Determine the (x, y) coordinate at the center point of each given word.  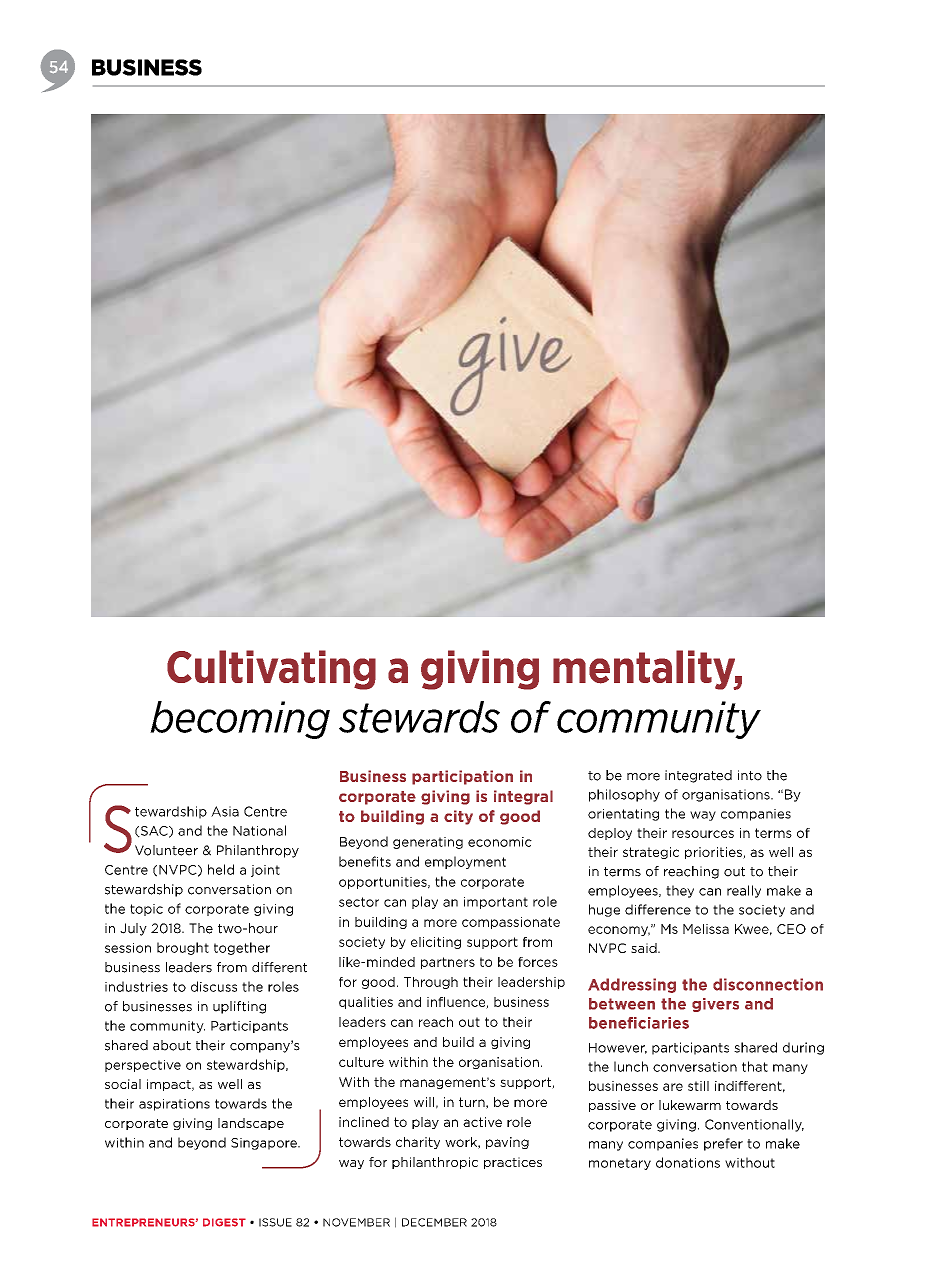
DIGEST (224, 1222)
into (750, 775)
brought (183, 948)
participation (462, 777)
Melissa (706, 929)
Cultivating (271, 670)
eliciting (436, 943)
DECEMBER (434, 1222)
